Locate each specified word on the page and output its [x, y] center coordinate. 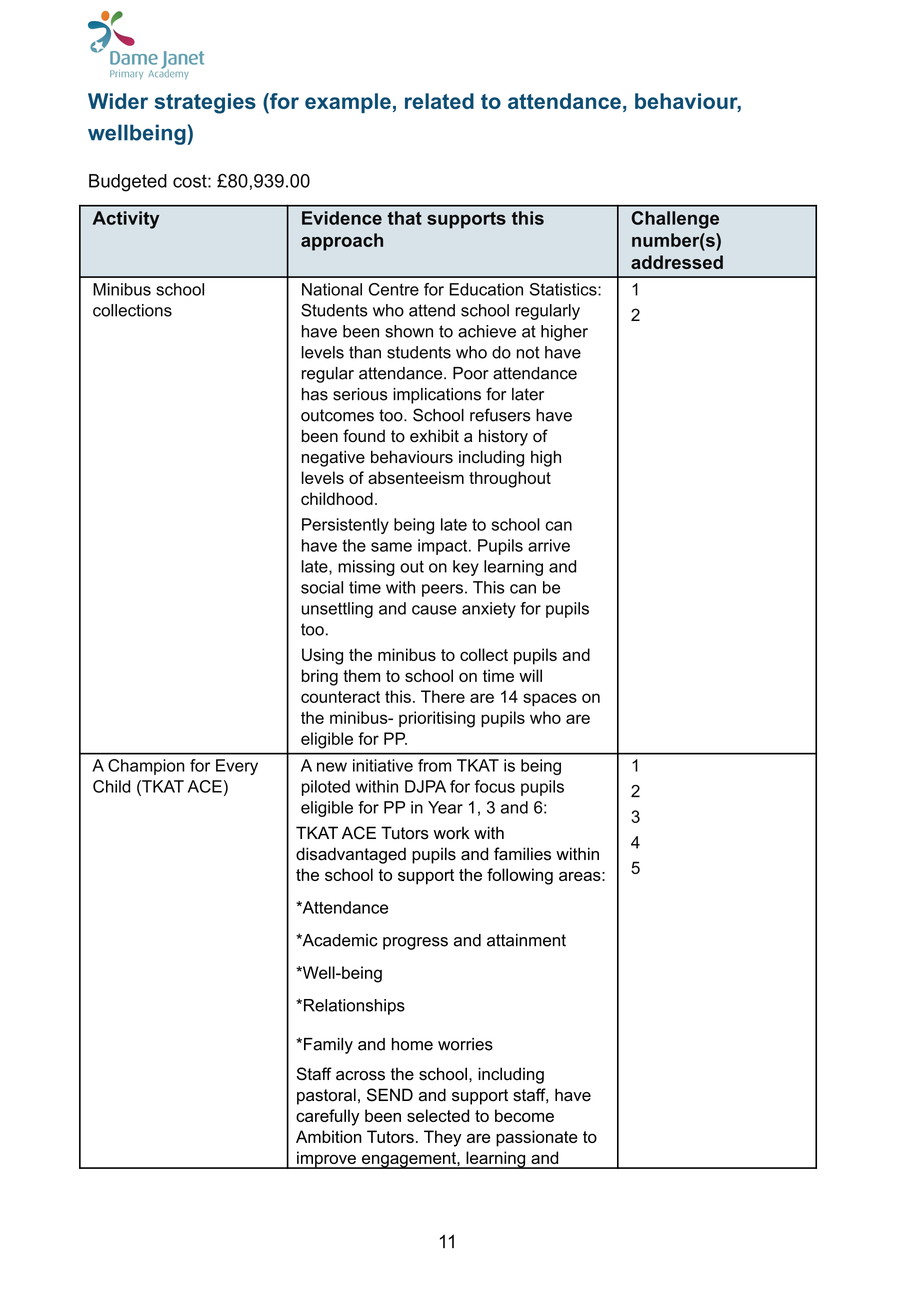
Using [322, 656]
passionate [537, 1138]
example [348, 103]
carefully [328, 1117]
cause [434, 610]
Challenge [675, 220]
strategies [205, 103]
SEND [390, 1095]
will [530, 675]
